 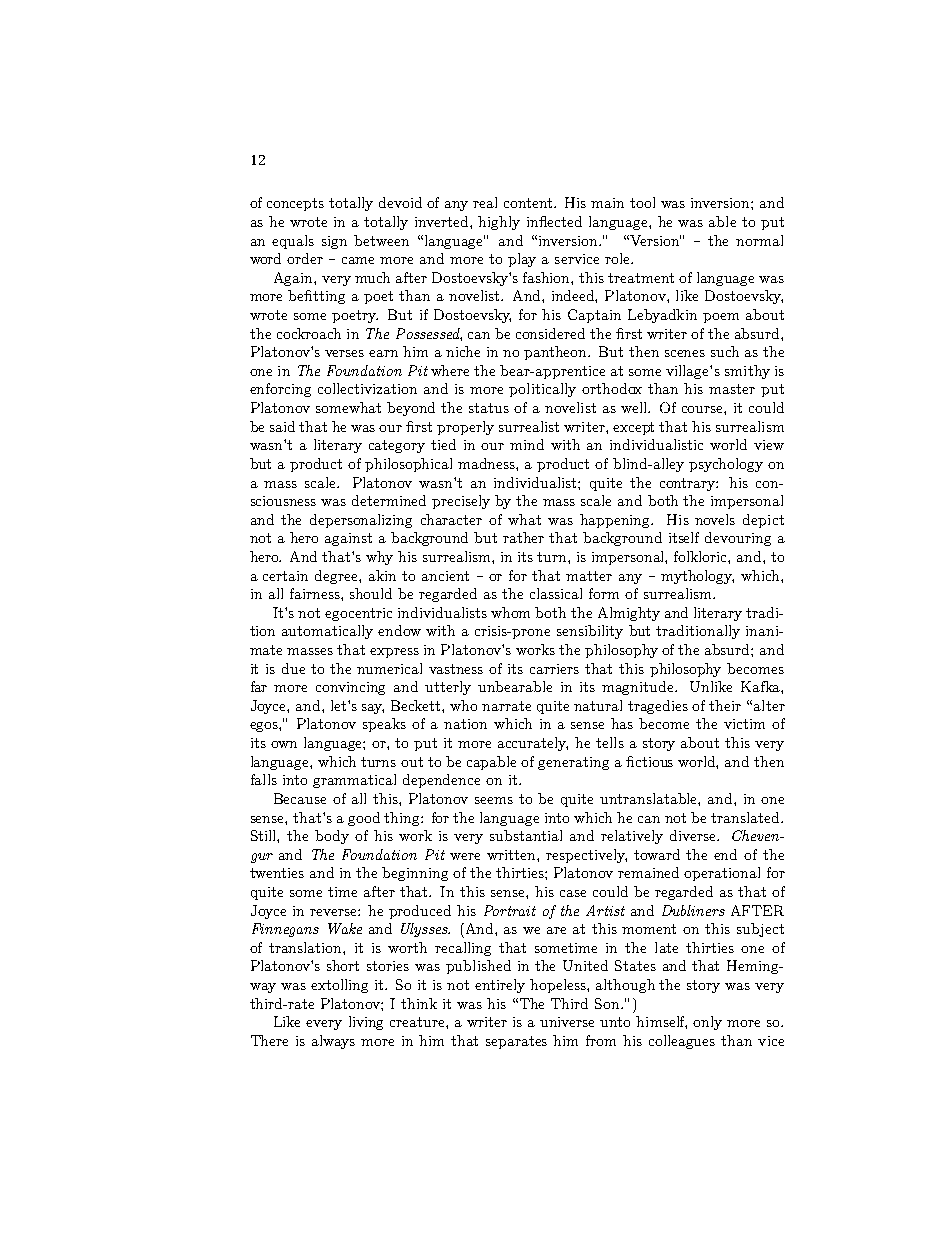 I want to click on victim, so click(x=744, y=724).
